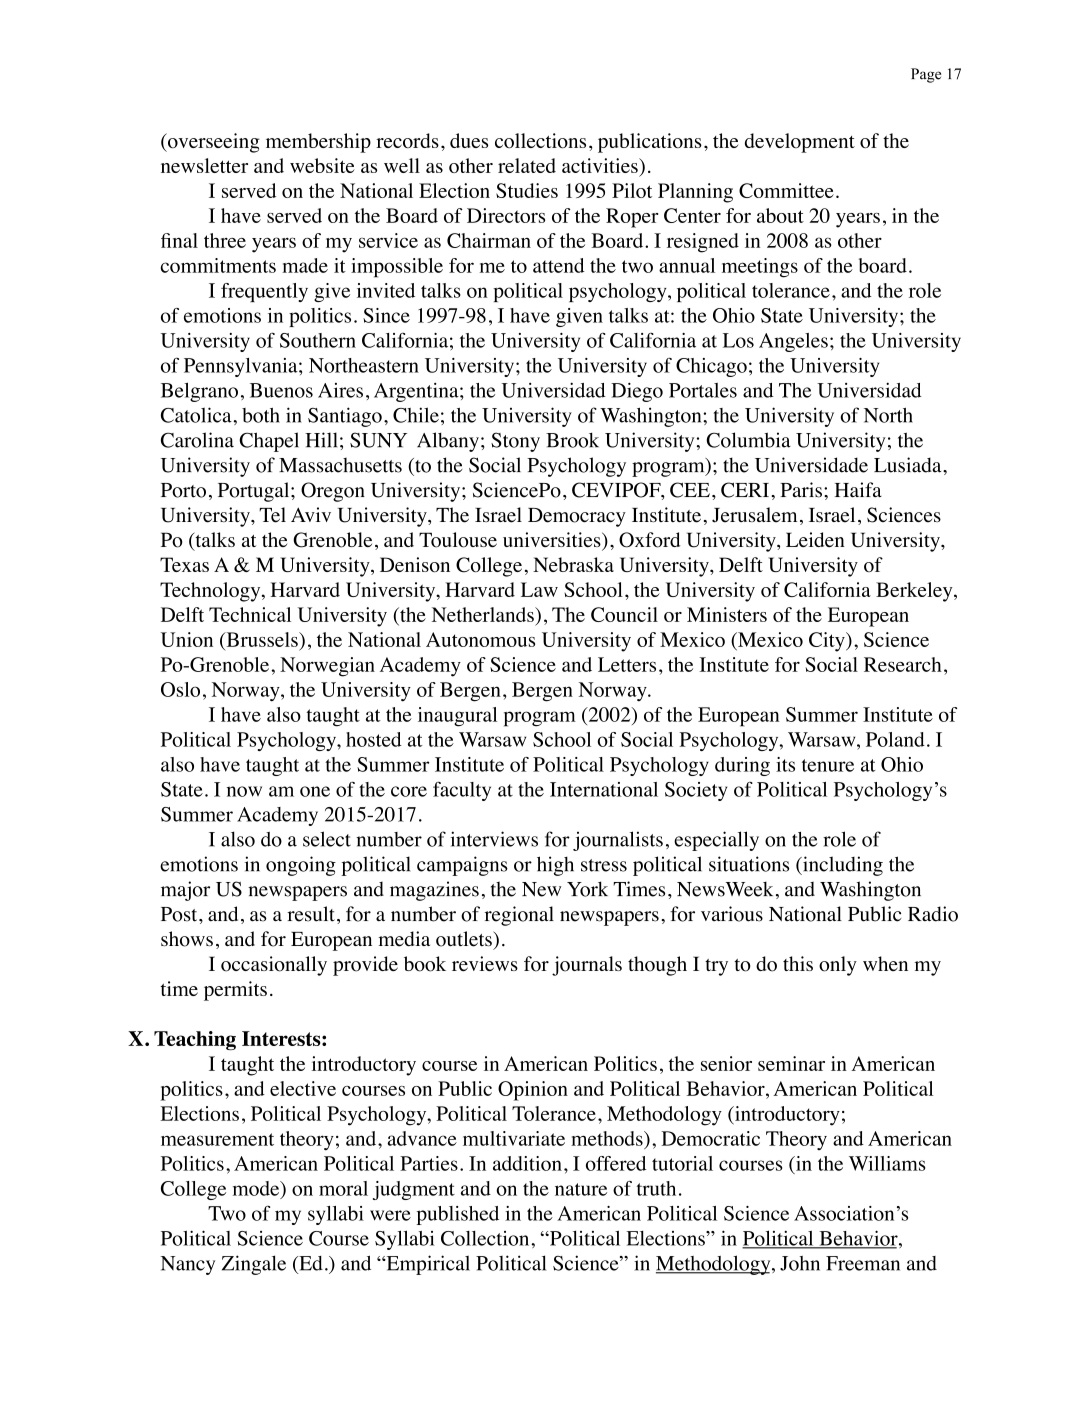 Image resolution: width=1090 pixels, height=1411 pixels. I want to click on mode, so click(257, 1189).
